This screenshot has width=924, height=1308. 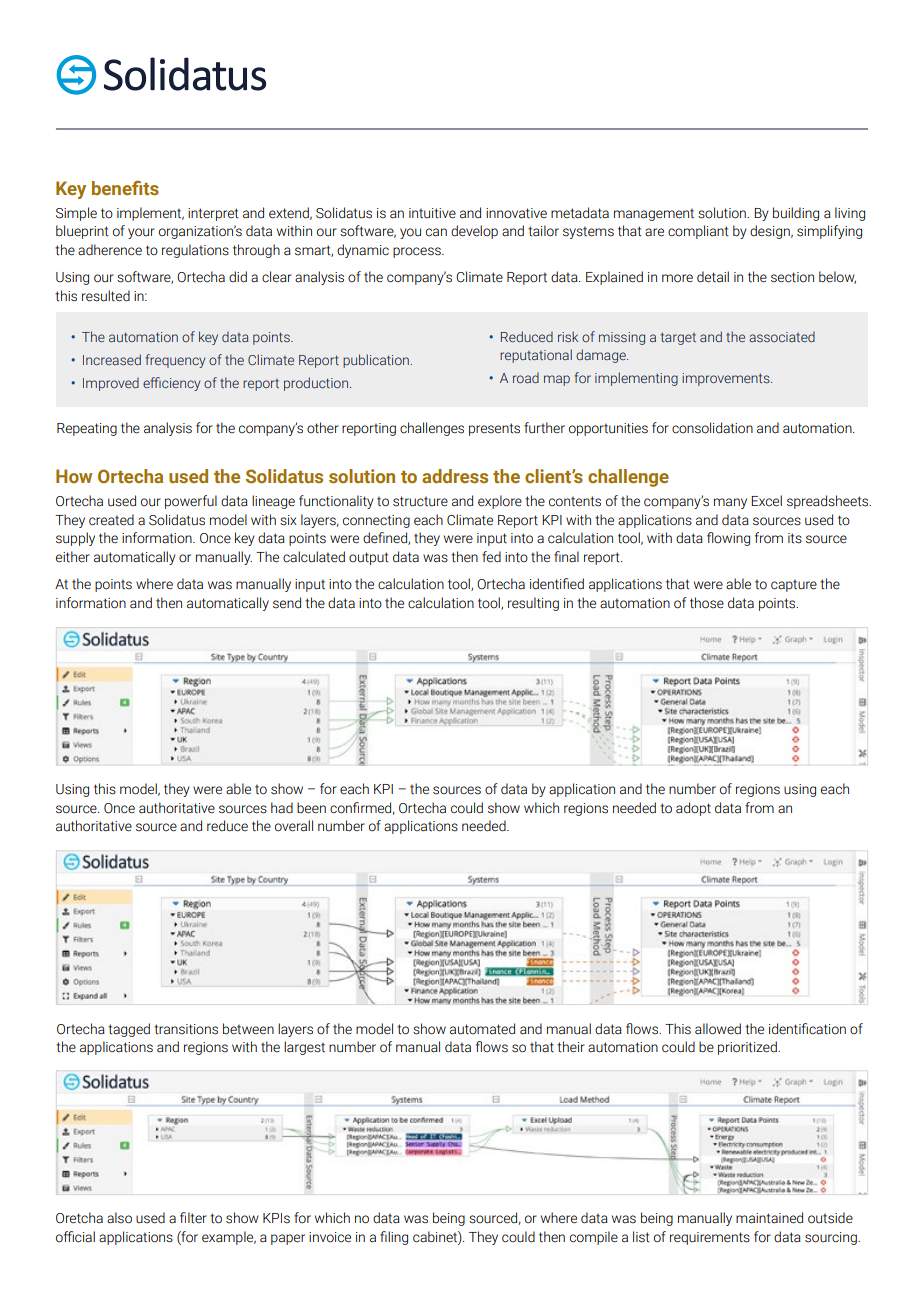 I want to click on powerful, so click(x=191, y=502).
